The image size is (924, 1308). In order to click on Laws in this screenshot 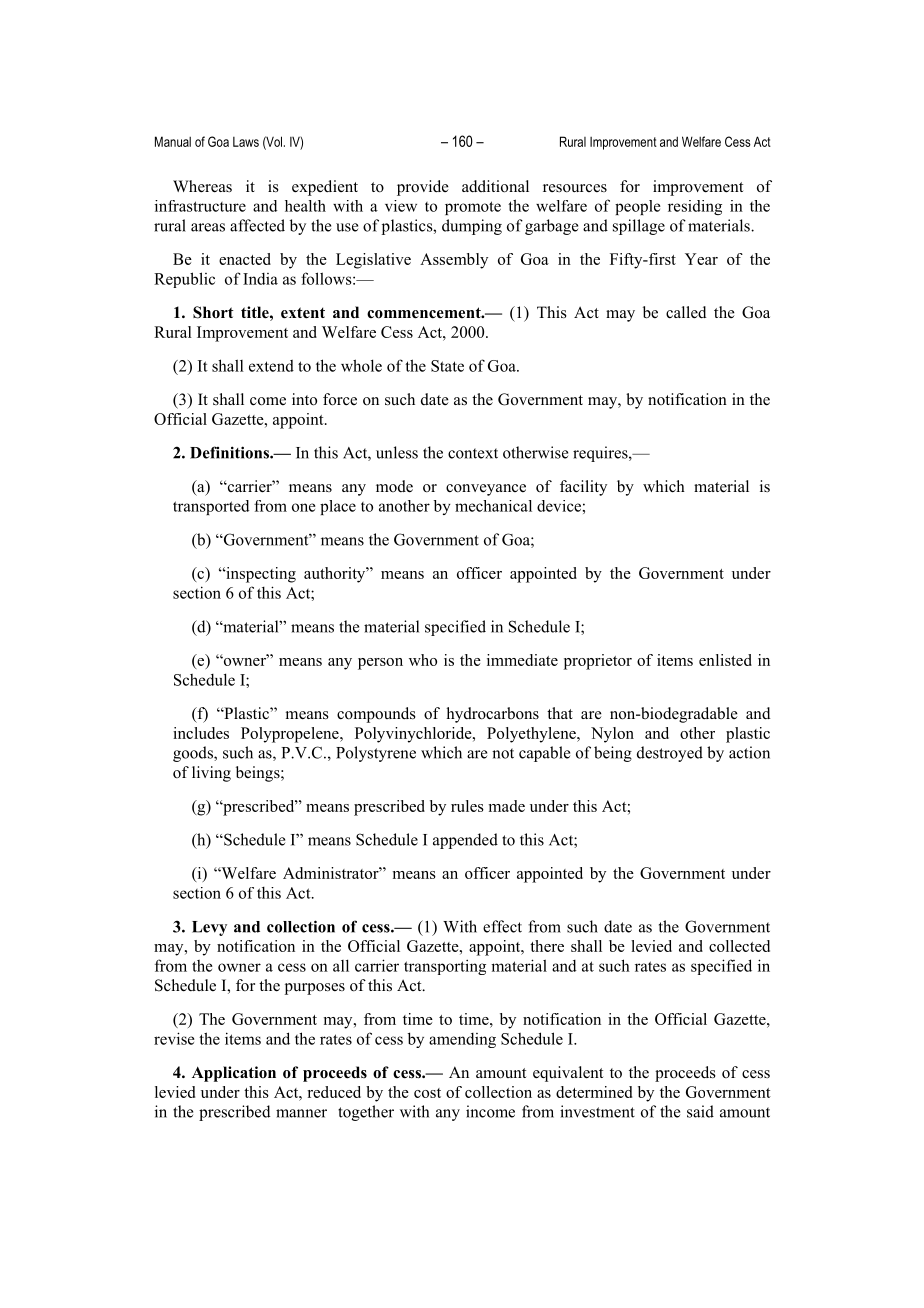, I will do `click(246, 142)`.
